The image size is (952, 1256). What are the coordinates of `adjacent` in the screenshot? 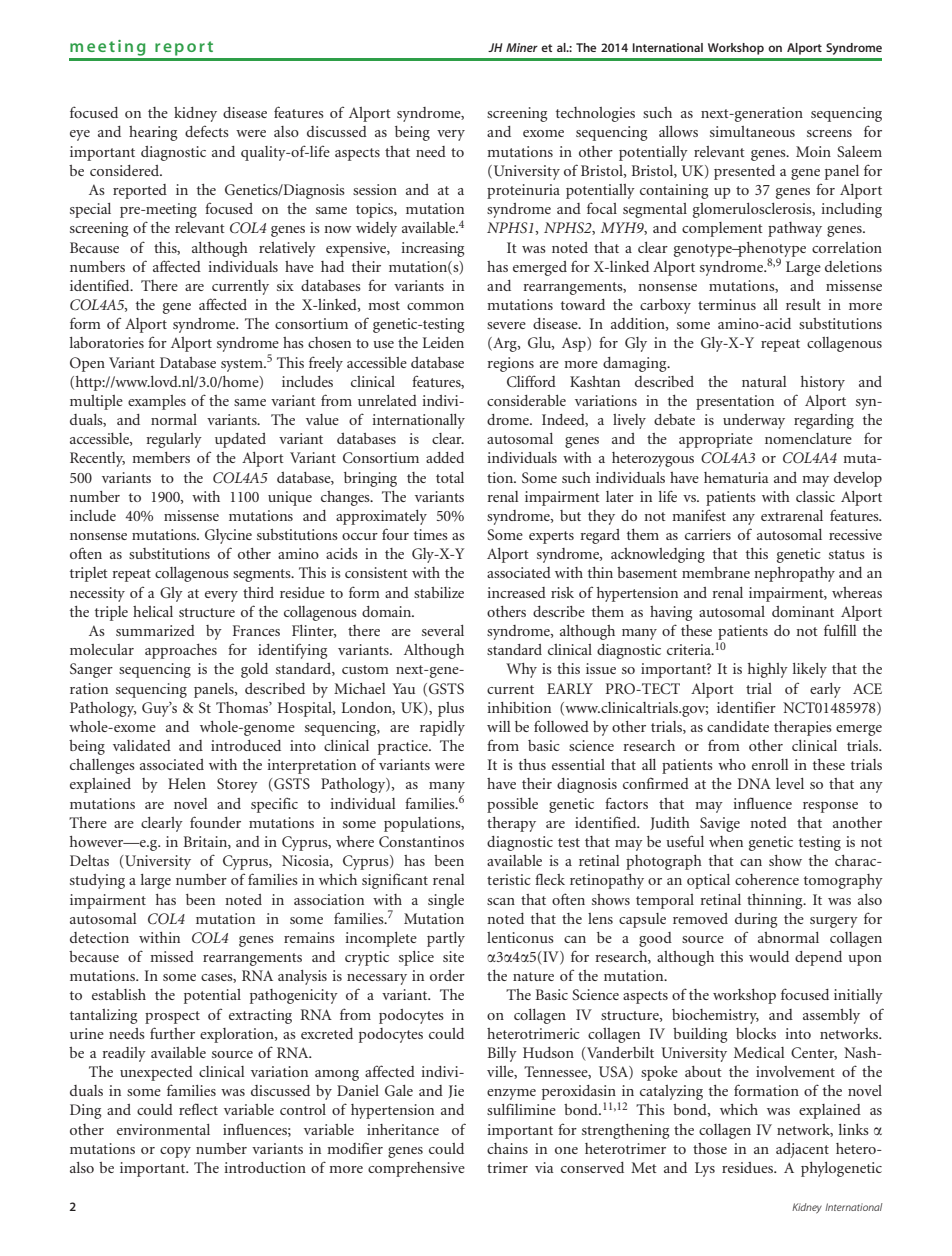 It's located at (802, 1150).
